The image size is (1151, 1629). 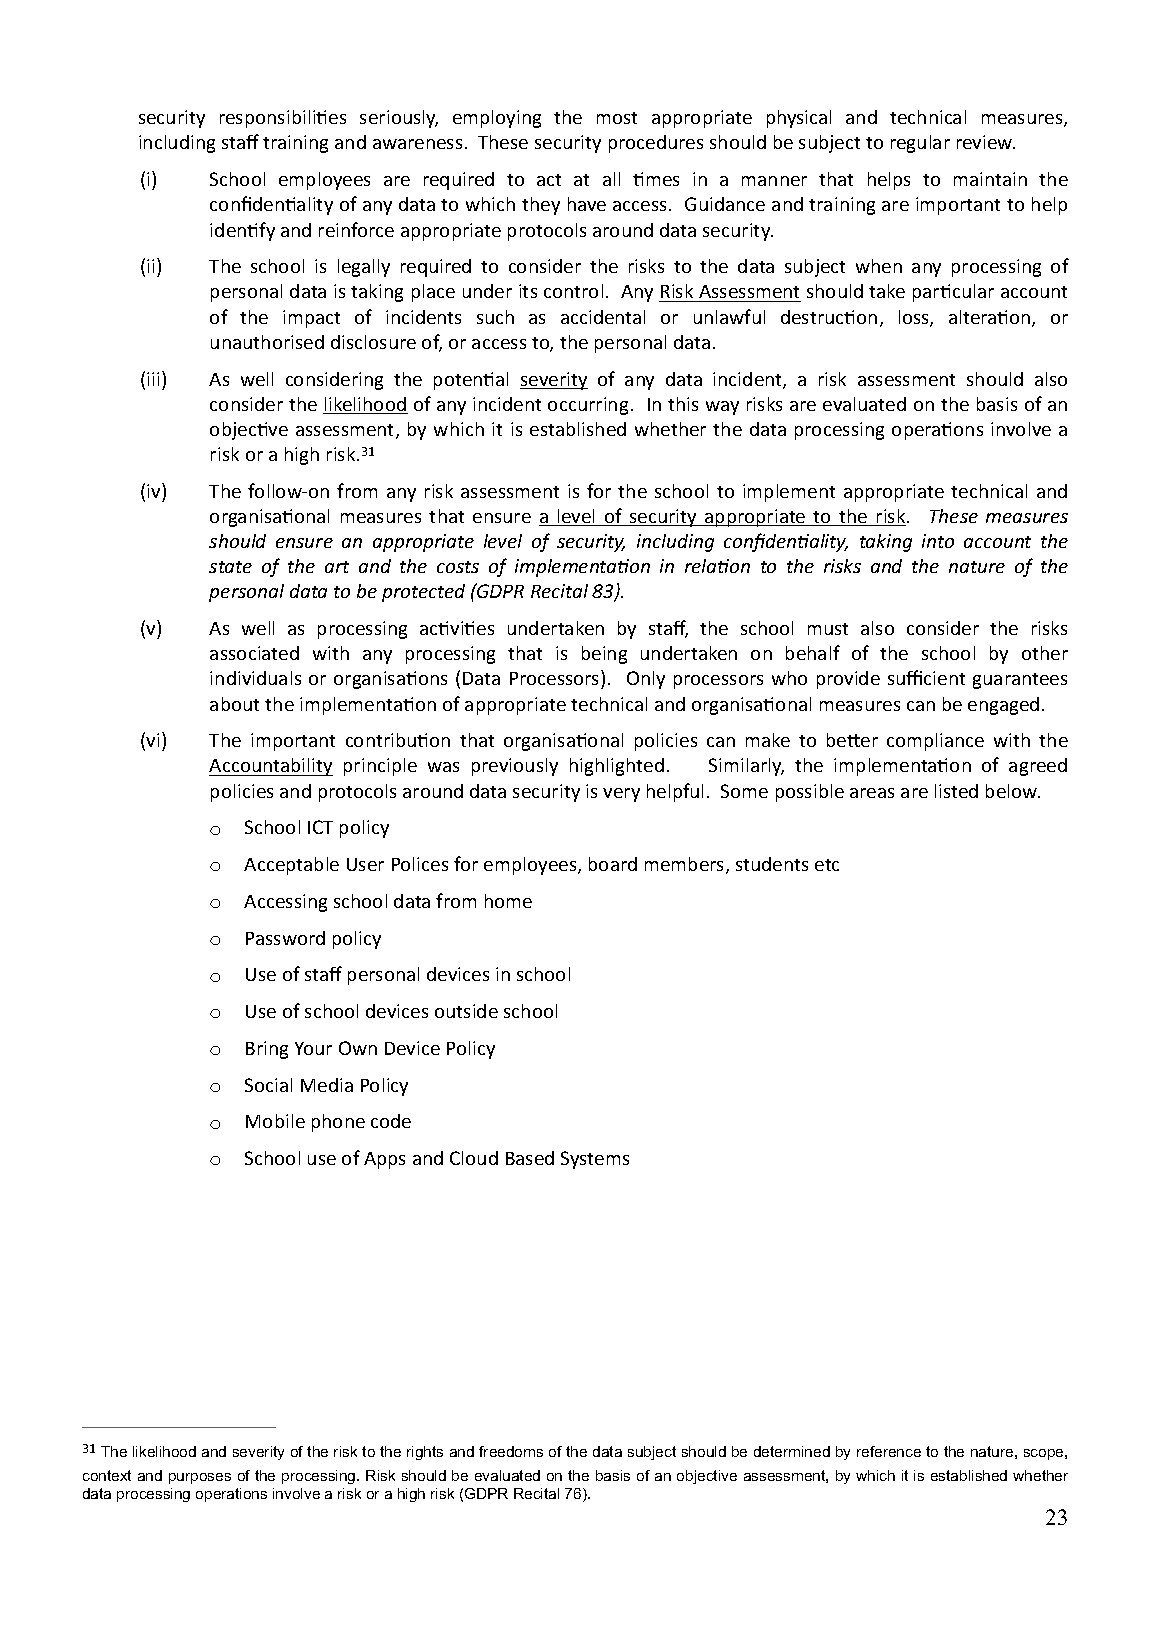 I want to click on regular, so click(x=920, y=144).
